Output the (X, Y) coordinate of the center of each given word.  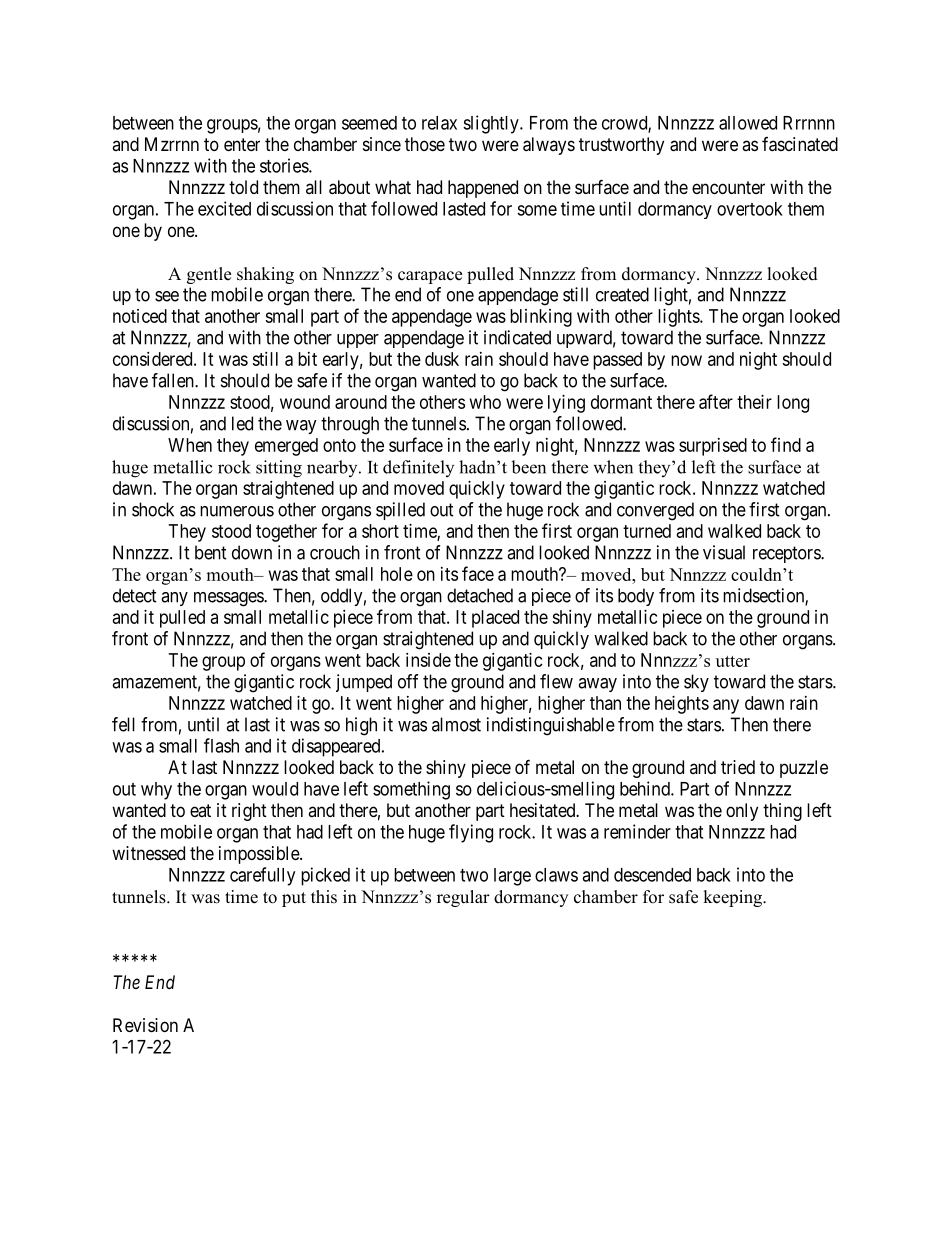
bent (211, 552)
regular (463, 898)
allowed (748, 123)
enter (242, 144)
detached (480, 595)
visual (724, 552)
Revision (145, 1025)
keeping (733, 898)
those (425, 144)
